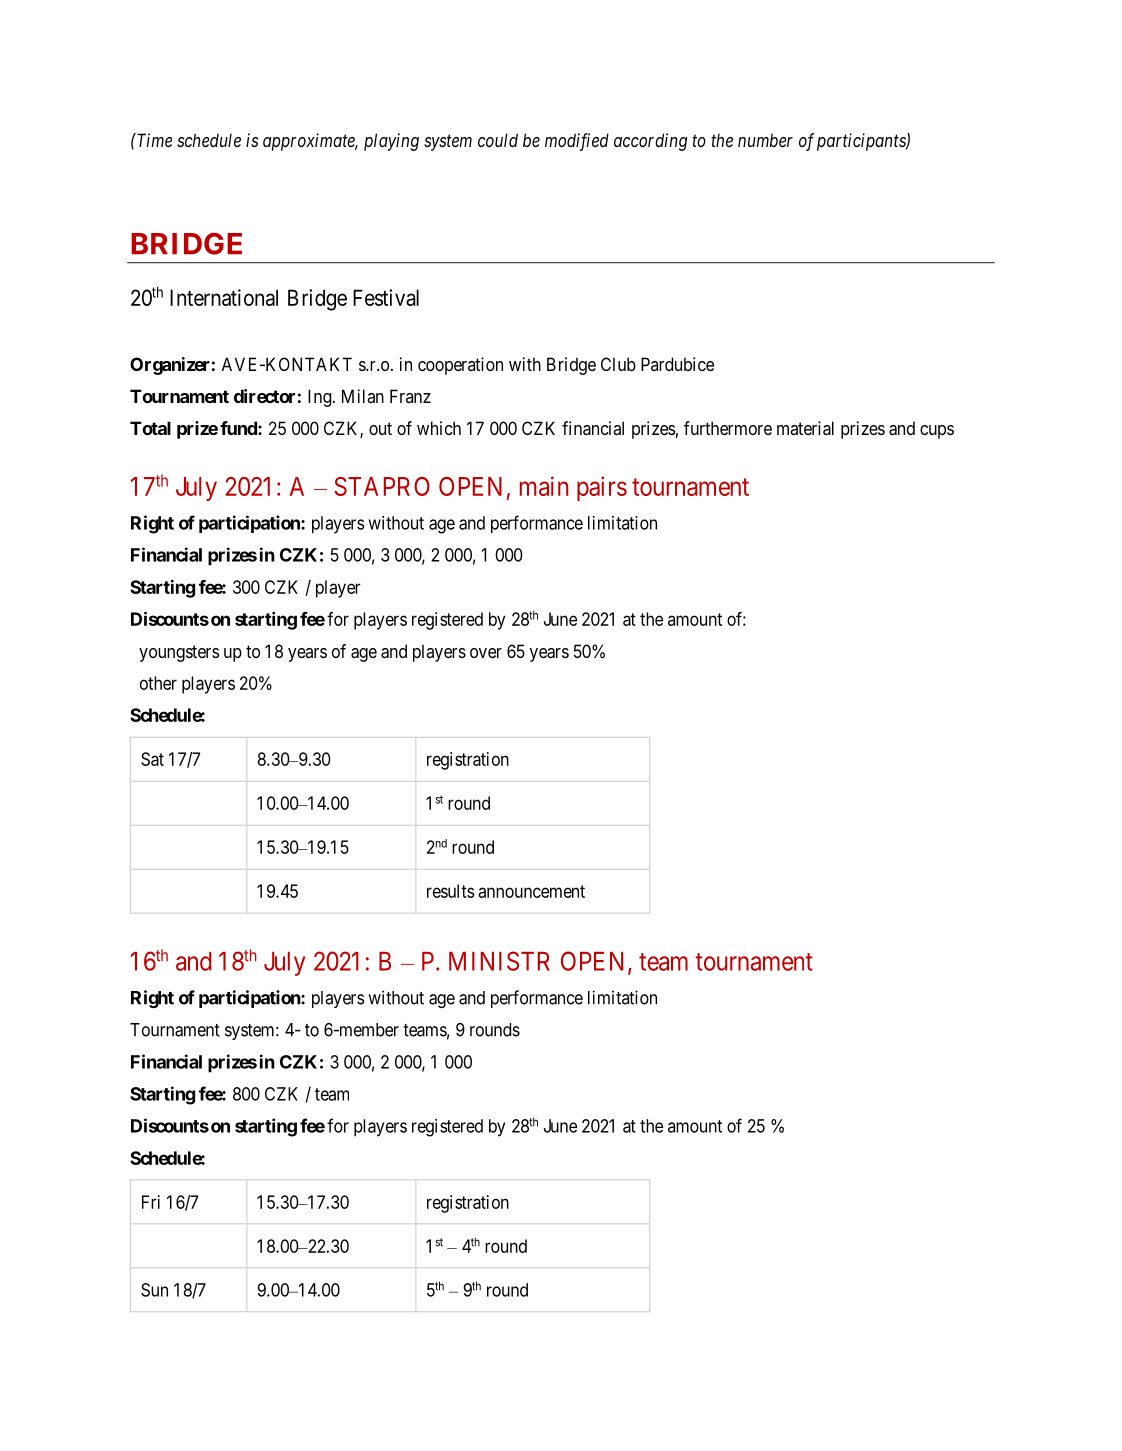 Image resolution: width=1122 pixels, height=1451 pixels. I want to click on results, so click(450, 891).
